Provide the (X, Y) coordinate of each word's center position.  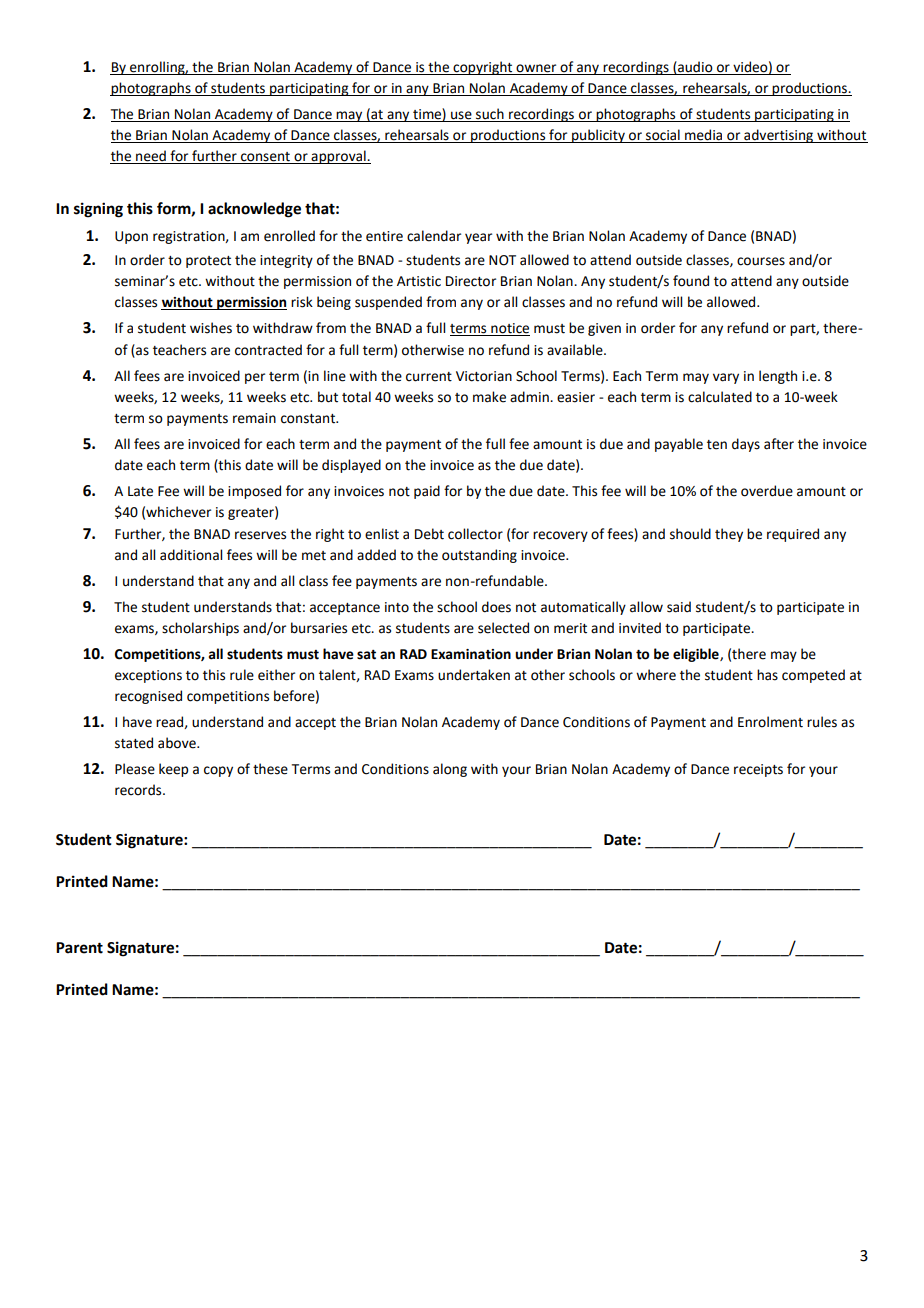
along (450, 770)
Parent (79, 948)
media (704, 136)
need (151, 157)
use (461, 116)
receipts (758, 770)
